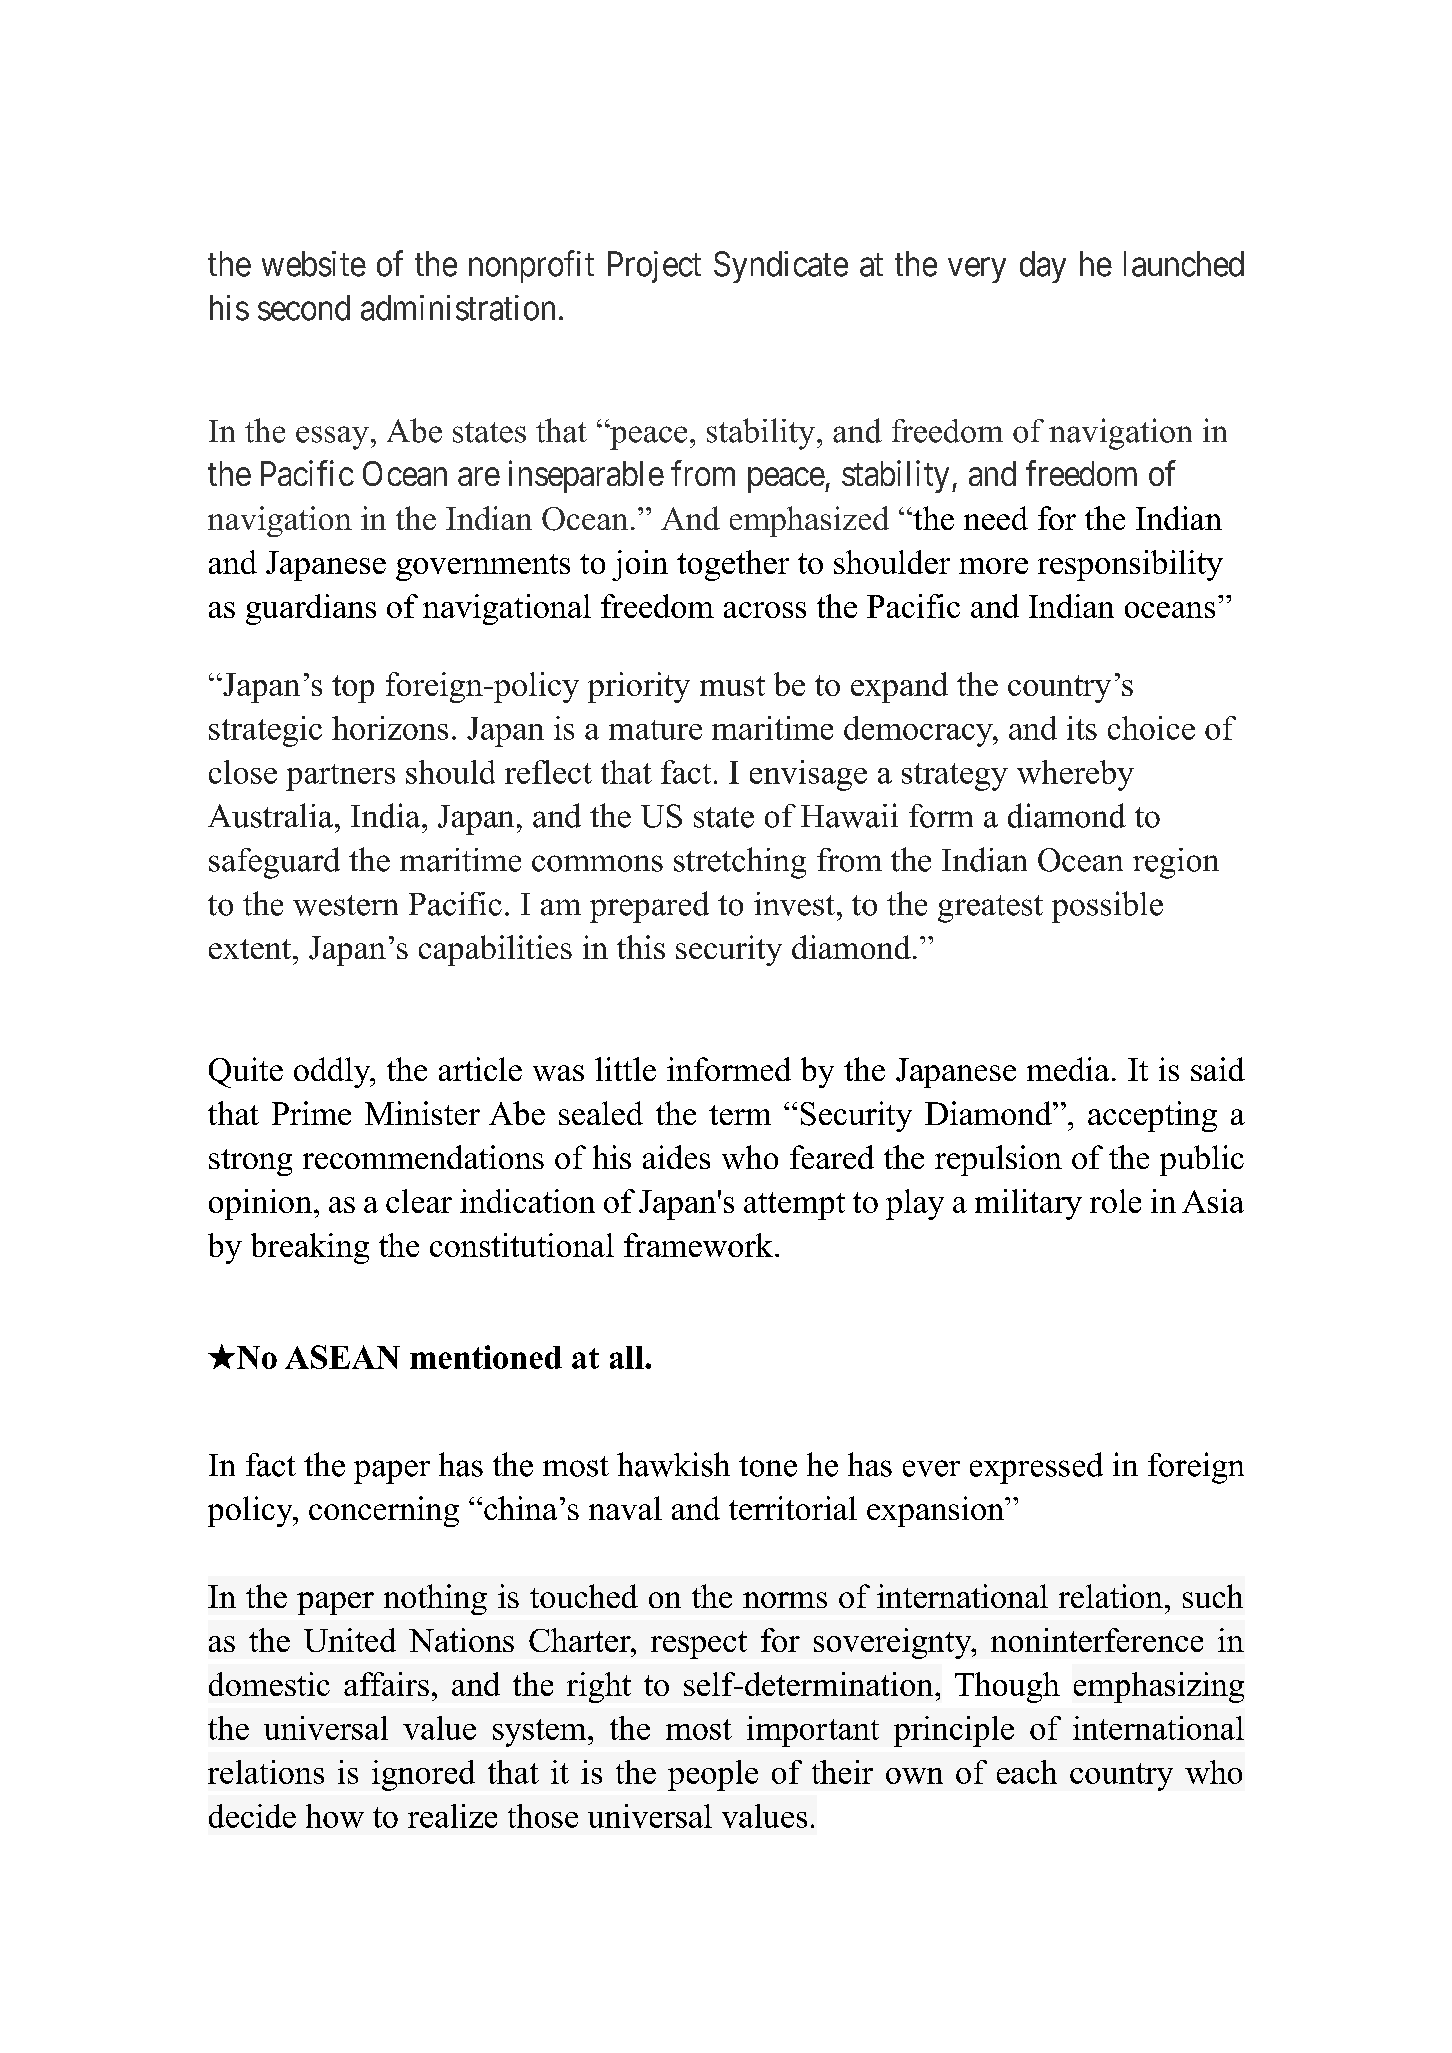 The width and height of the image is (1452, 2053). What do you see at coordinates (781, 267) in the image?
I see `Syndicate` at bounding box center [781, 267].
